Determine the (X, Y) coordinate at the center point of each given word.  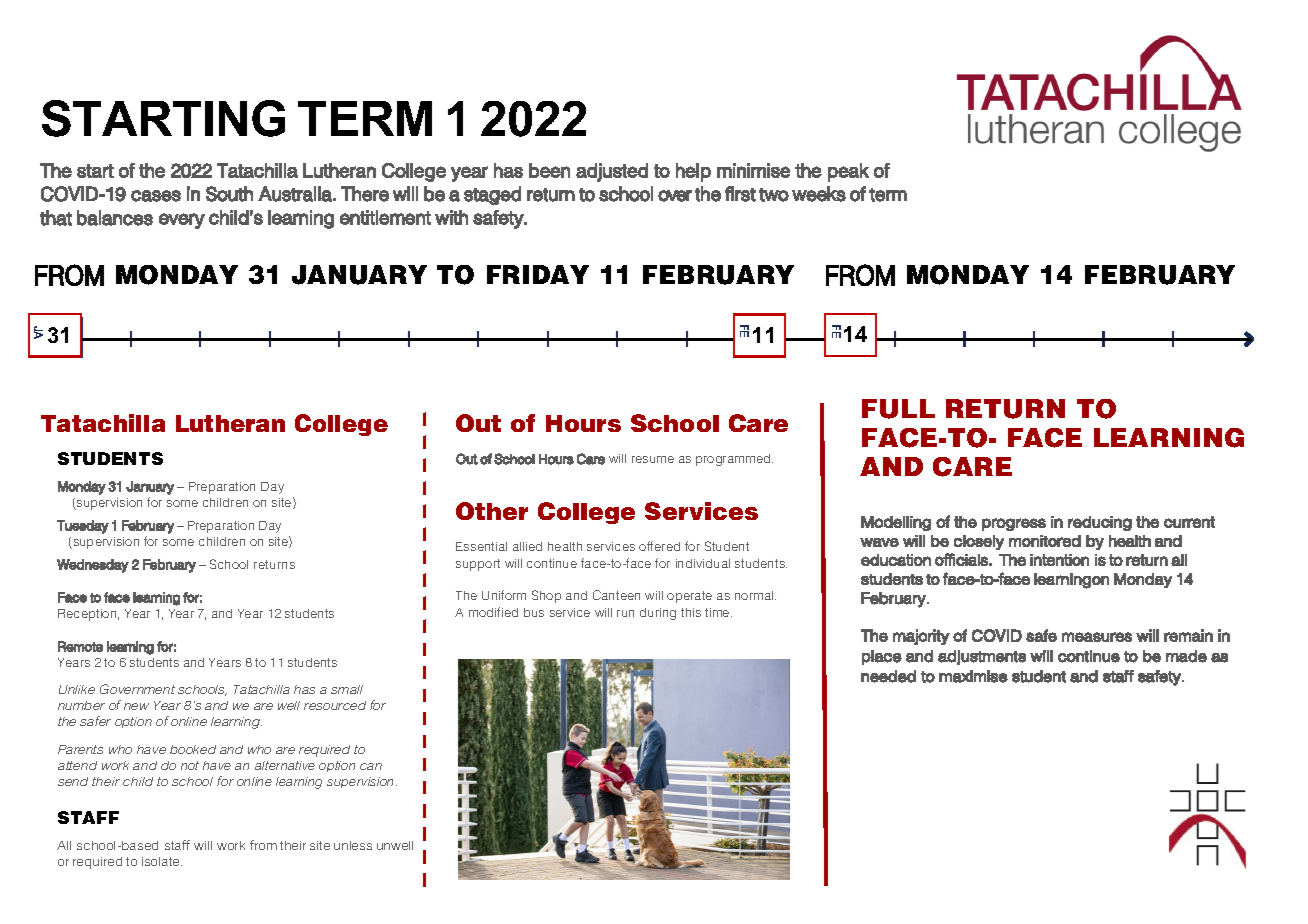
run (625, 613)
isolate (162, 861)
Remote (80, 646)
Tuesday (83, 527)
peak (848, 172)
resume (653, 459)
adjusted (612, 172)
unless (353, 845)
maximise (973, 676)
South (229, 194)
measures (1097, 637)
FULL (898, 409)
